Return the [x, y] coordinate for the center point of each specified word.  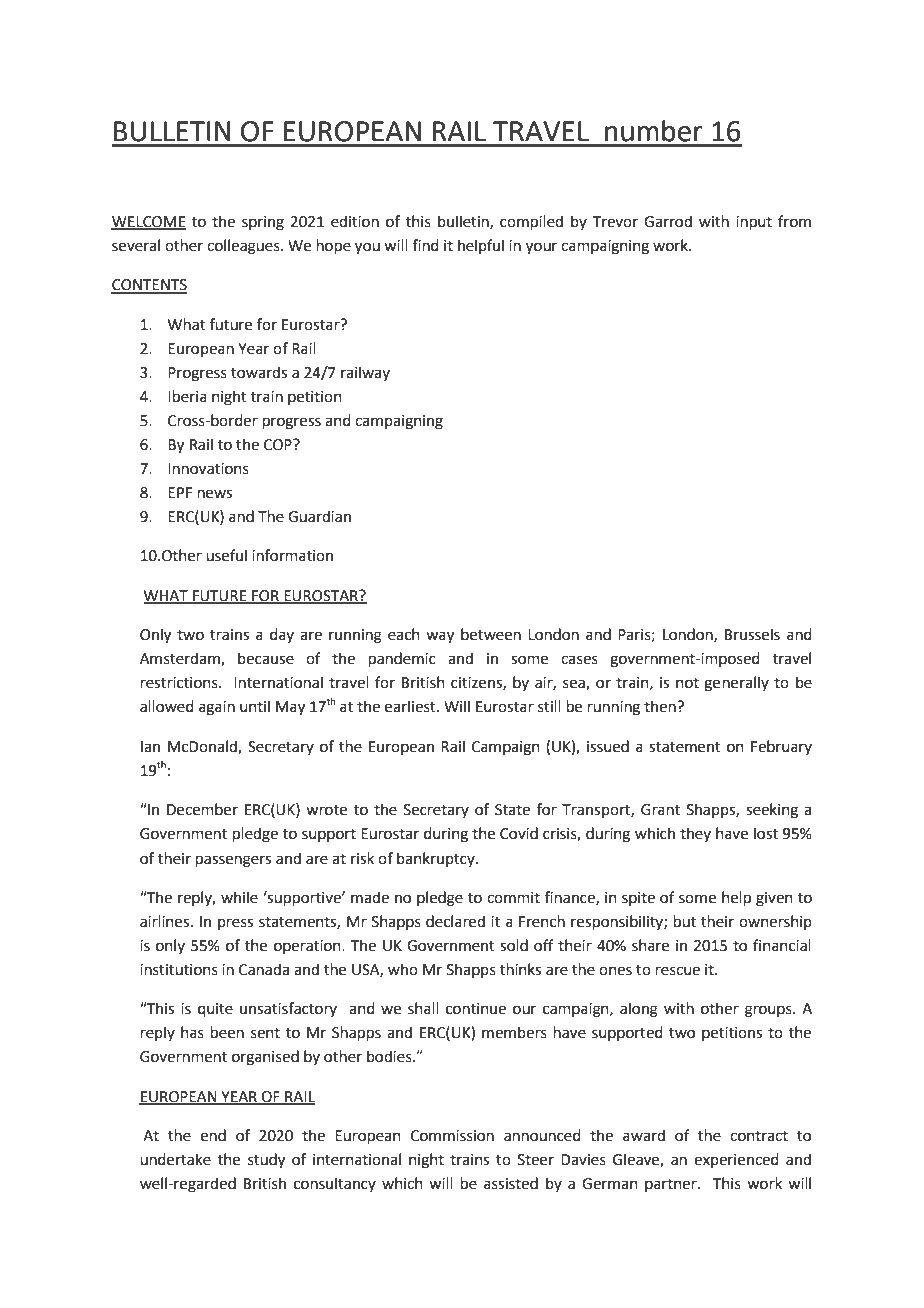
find [425, 245]
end [213, 1135]
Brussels [752, 634]
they [695, 834]
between [491, 634]
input [754, 223]
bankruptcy [437, 859]
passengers [233, 861]
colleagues [244, 247]
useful [226, 555]
